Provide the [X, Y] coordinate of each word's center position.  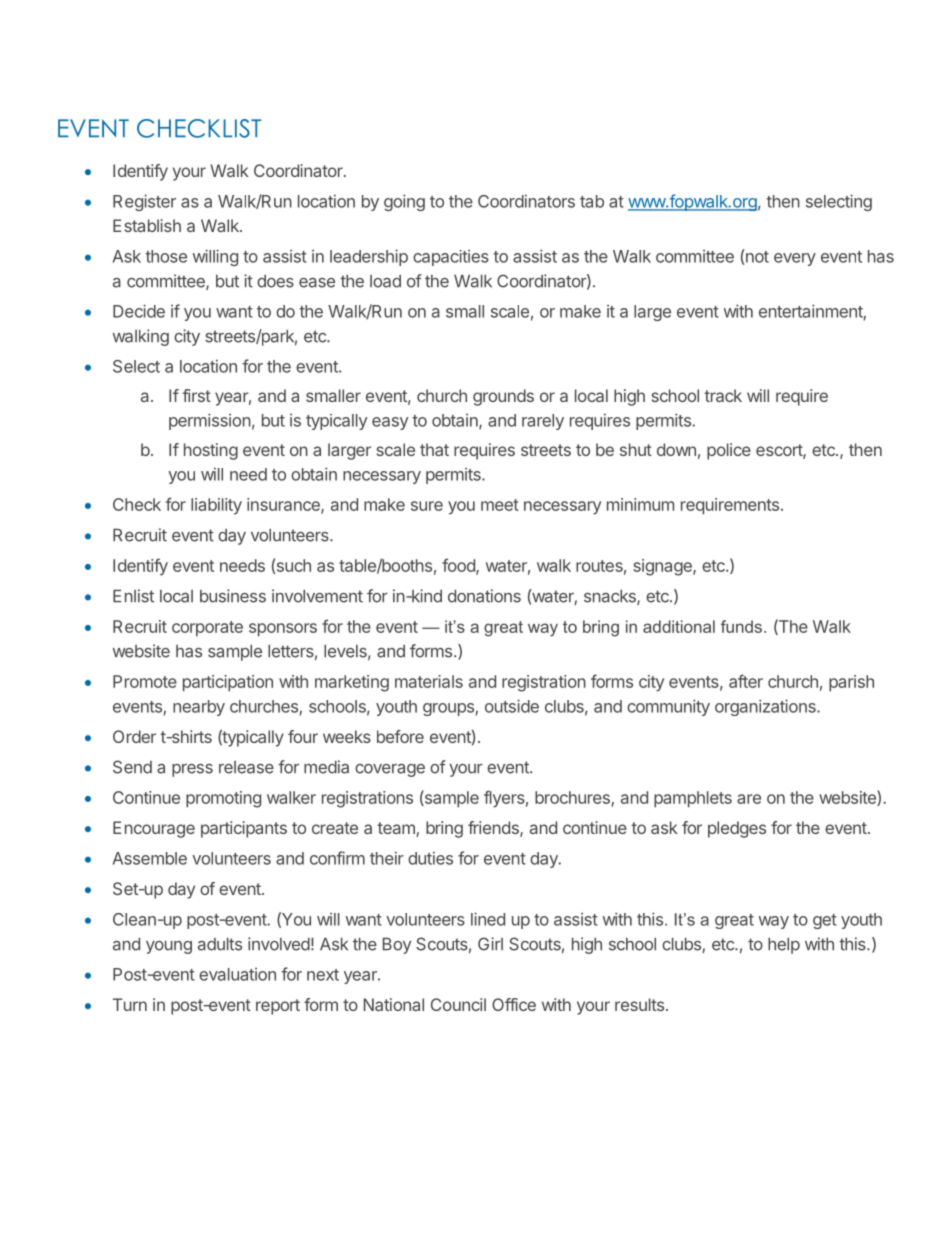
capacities [451, 258]
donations [484, 596]
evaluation [237, 974]
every [795, 259]
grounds [503, 397]
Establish [147, 225]
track [723, 395]
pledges [737, 829]
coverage [390, 770]
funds [741, 626]
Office [514, 1004]
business [233, 596]
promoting [223, 799]
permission [210, 421]
